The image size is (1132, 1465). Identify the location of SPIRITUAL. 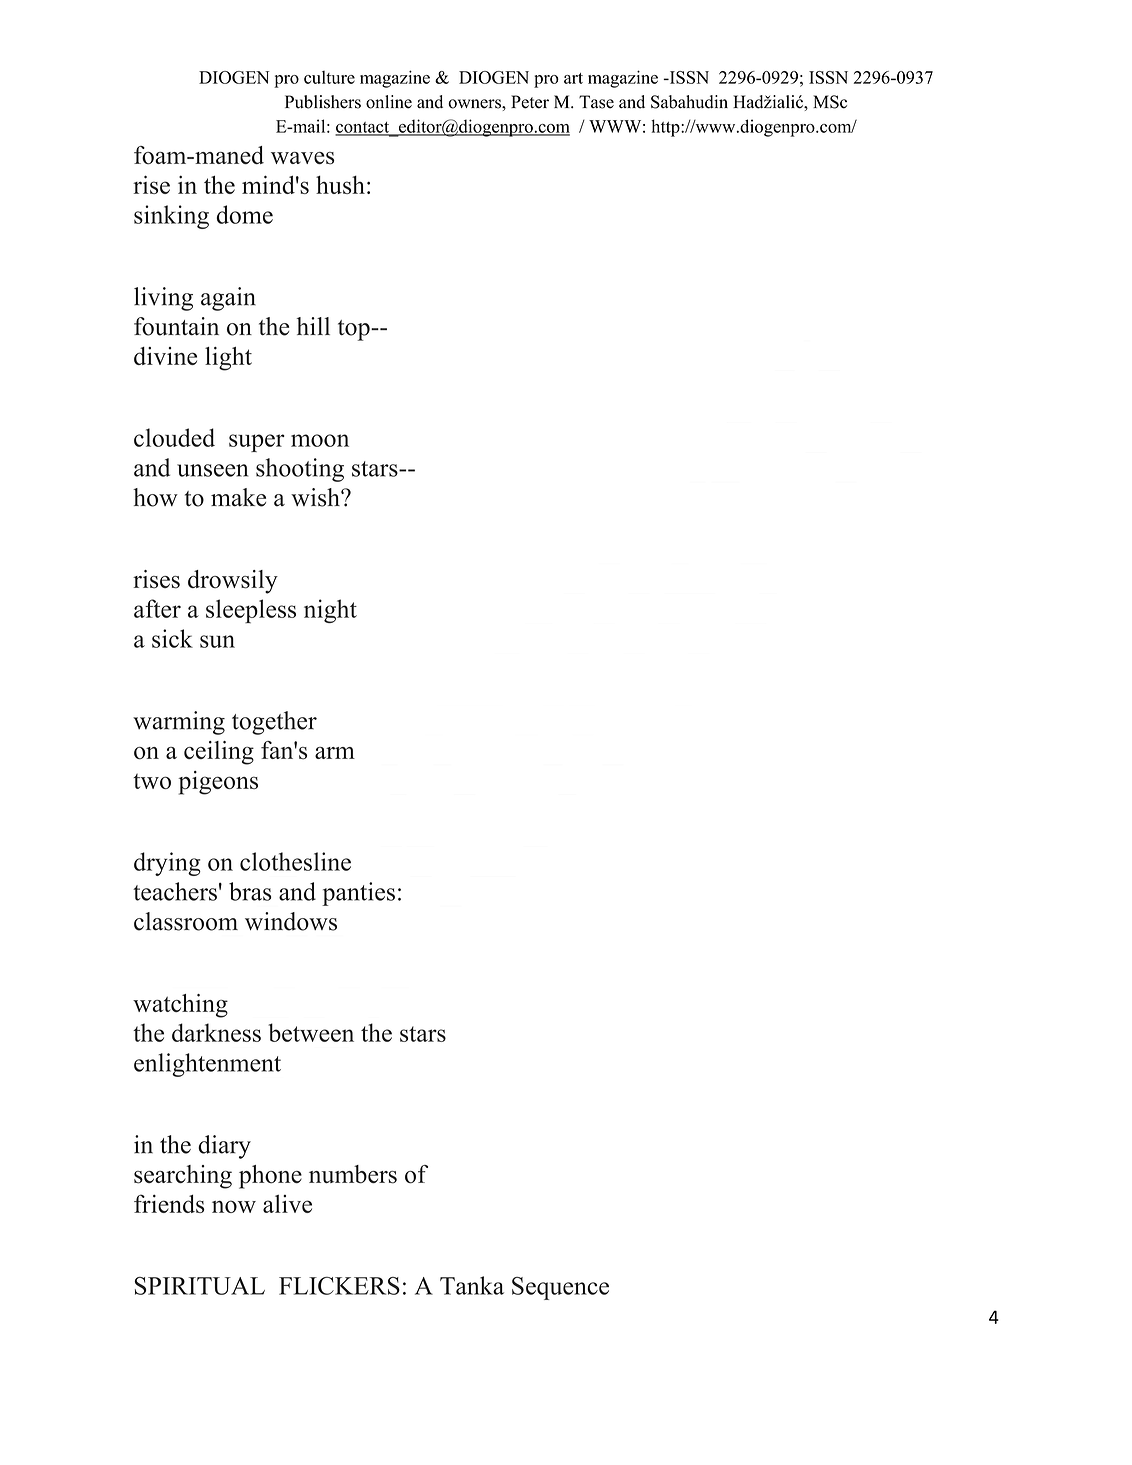
(200, 1286).
